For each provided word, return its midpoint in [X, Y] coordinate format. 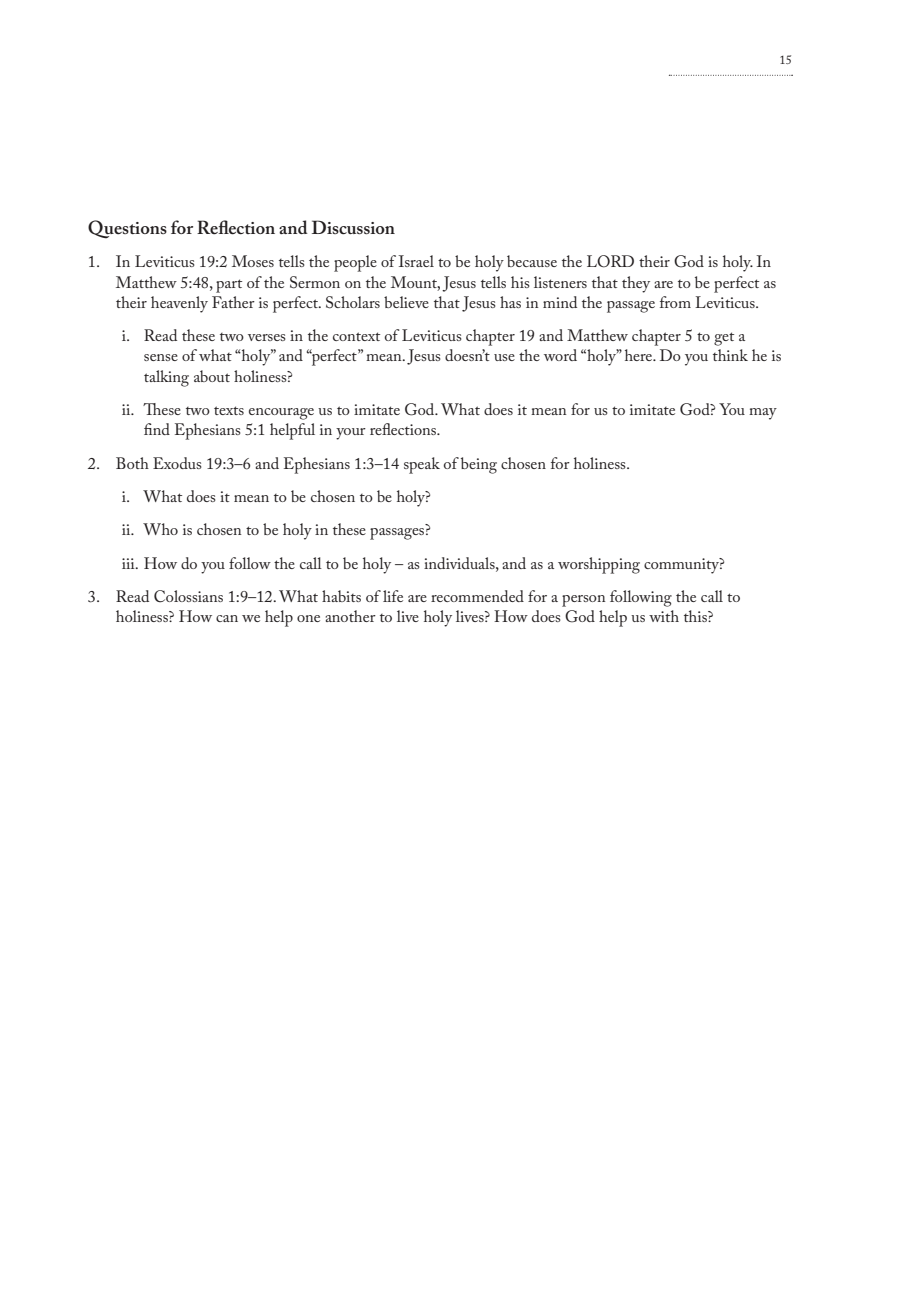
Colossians [188, 596]
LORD [610, 261]
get [724, 339]
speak [422, 465]
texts [229, 410]
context [356, 336]
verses [267, 337]
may [763, 414]
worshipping [599, 565]
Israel [416, 261]
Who [160, 529]
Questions [127, 229]
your [351, 434]
